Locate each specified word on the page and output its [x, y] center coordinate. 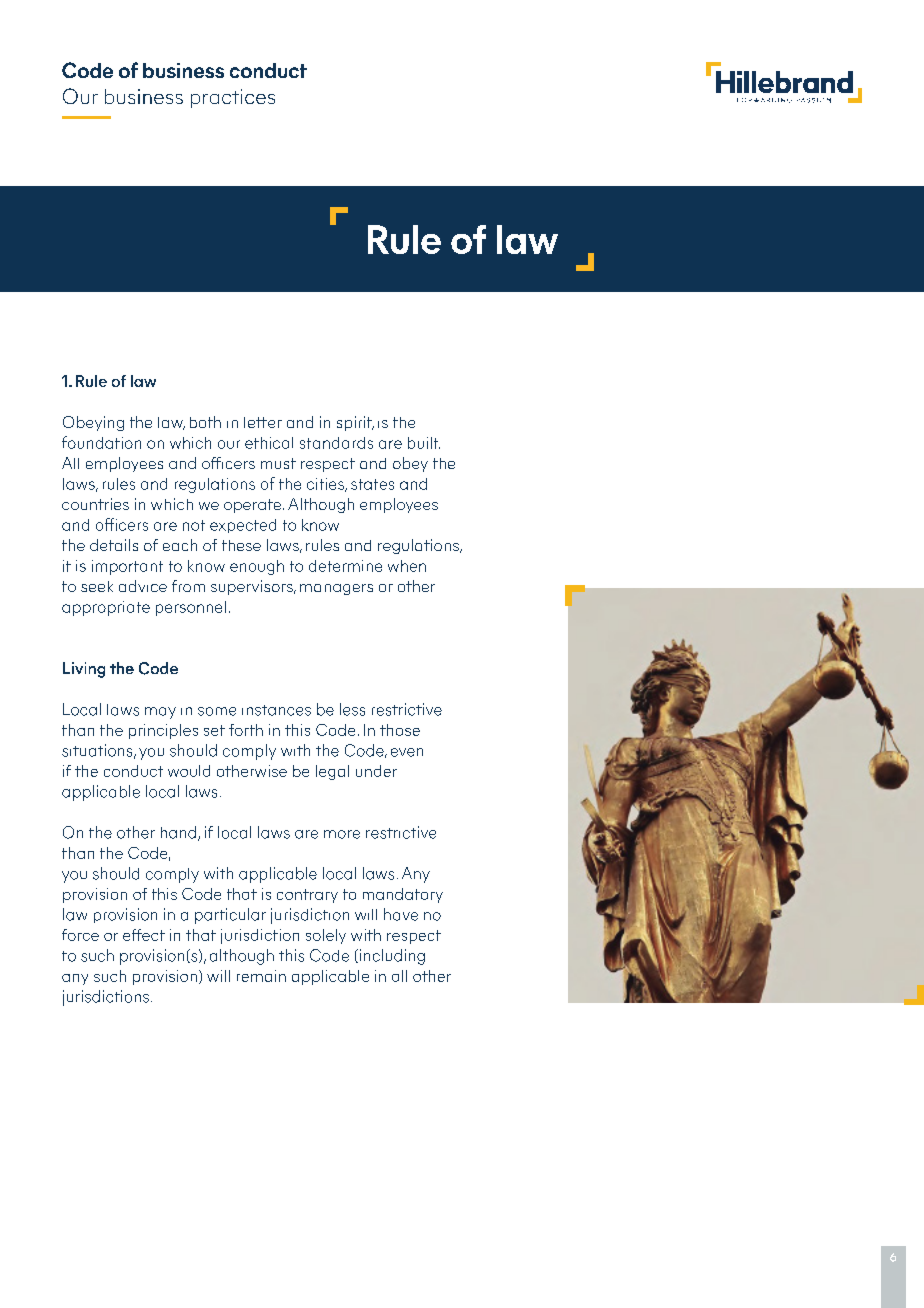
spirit [355, 423]
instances [276, 710]
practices [233, 98]
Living [84, 670]
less [352, 709]
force [80, 935]
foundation [101, 442]
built [424, 443]
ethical [269, 443]
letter [263, 422]
